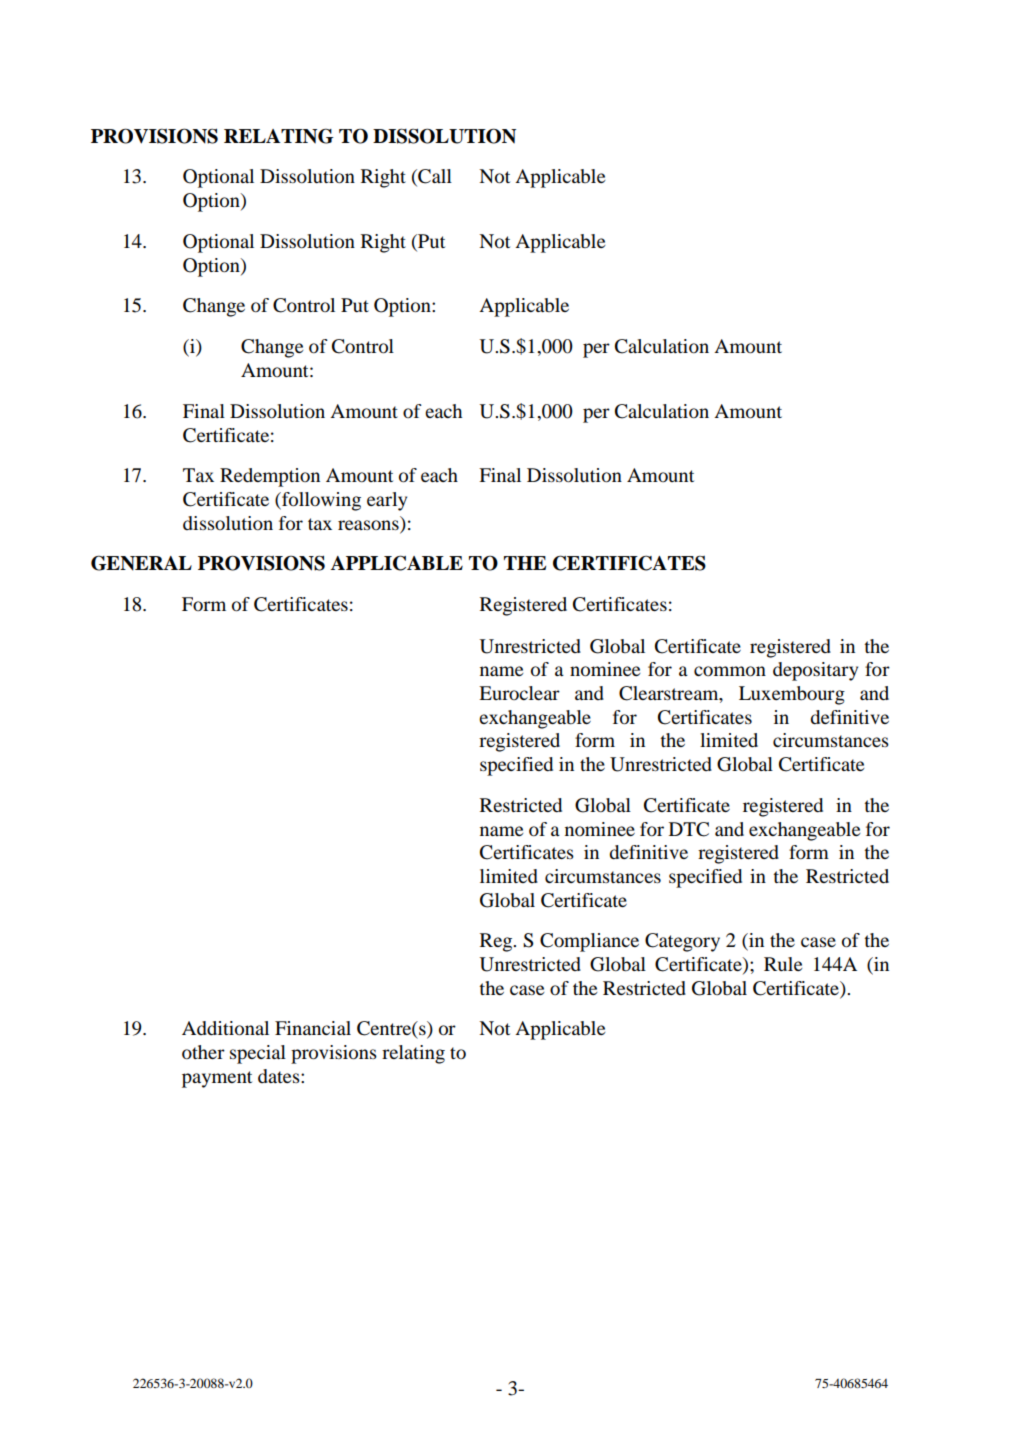 The image size is (1021, 1444). Describe the element at coordinates (792, 695) in the screenshot. I see `Luxembourg` at that location.
